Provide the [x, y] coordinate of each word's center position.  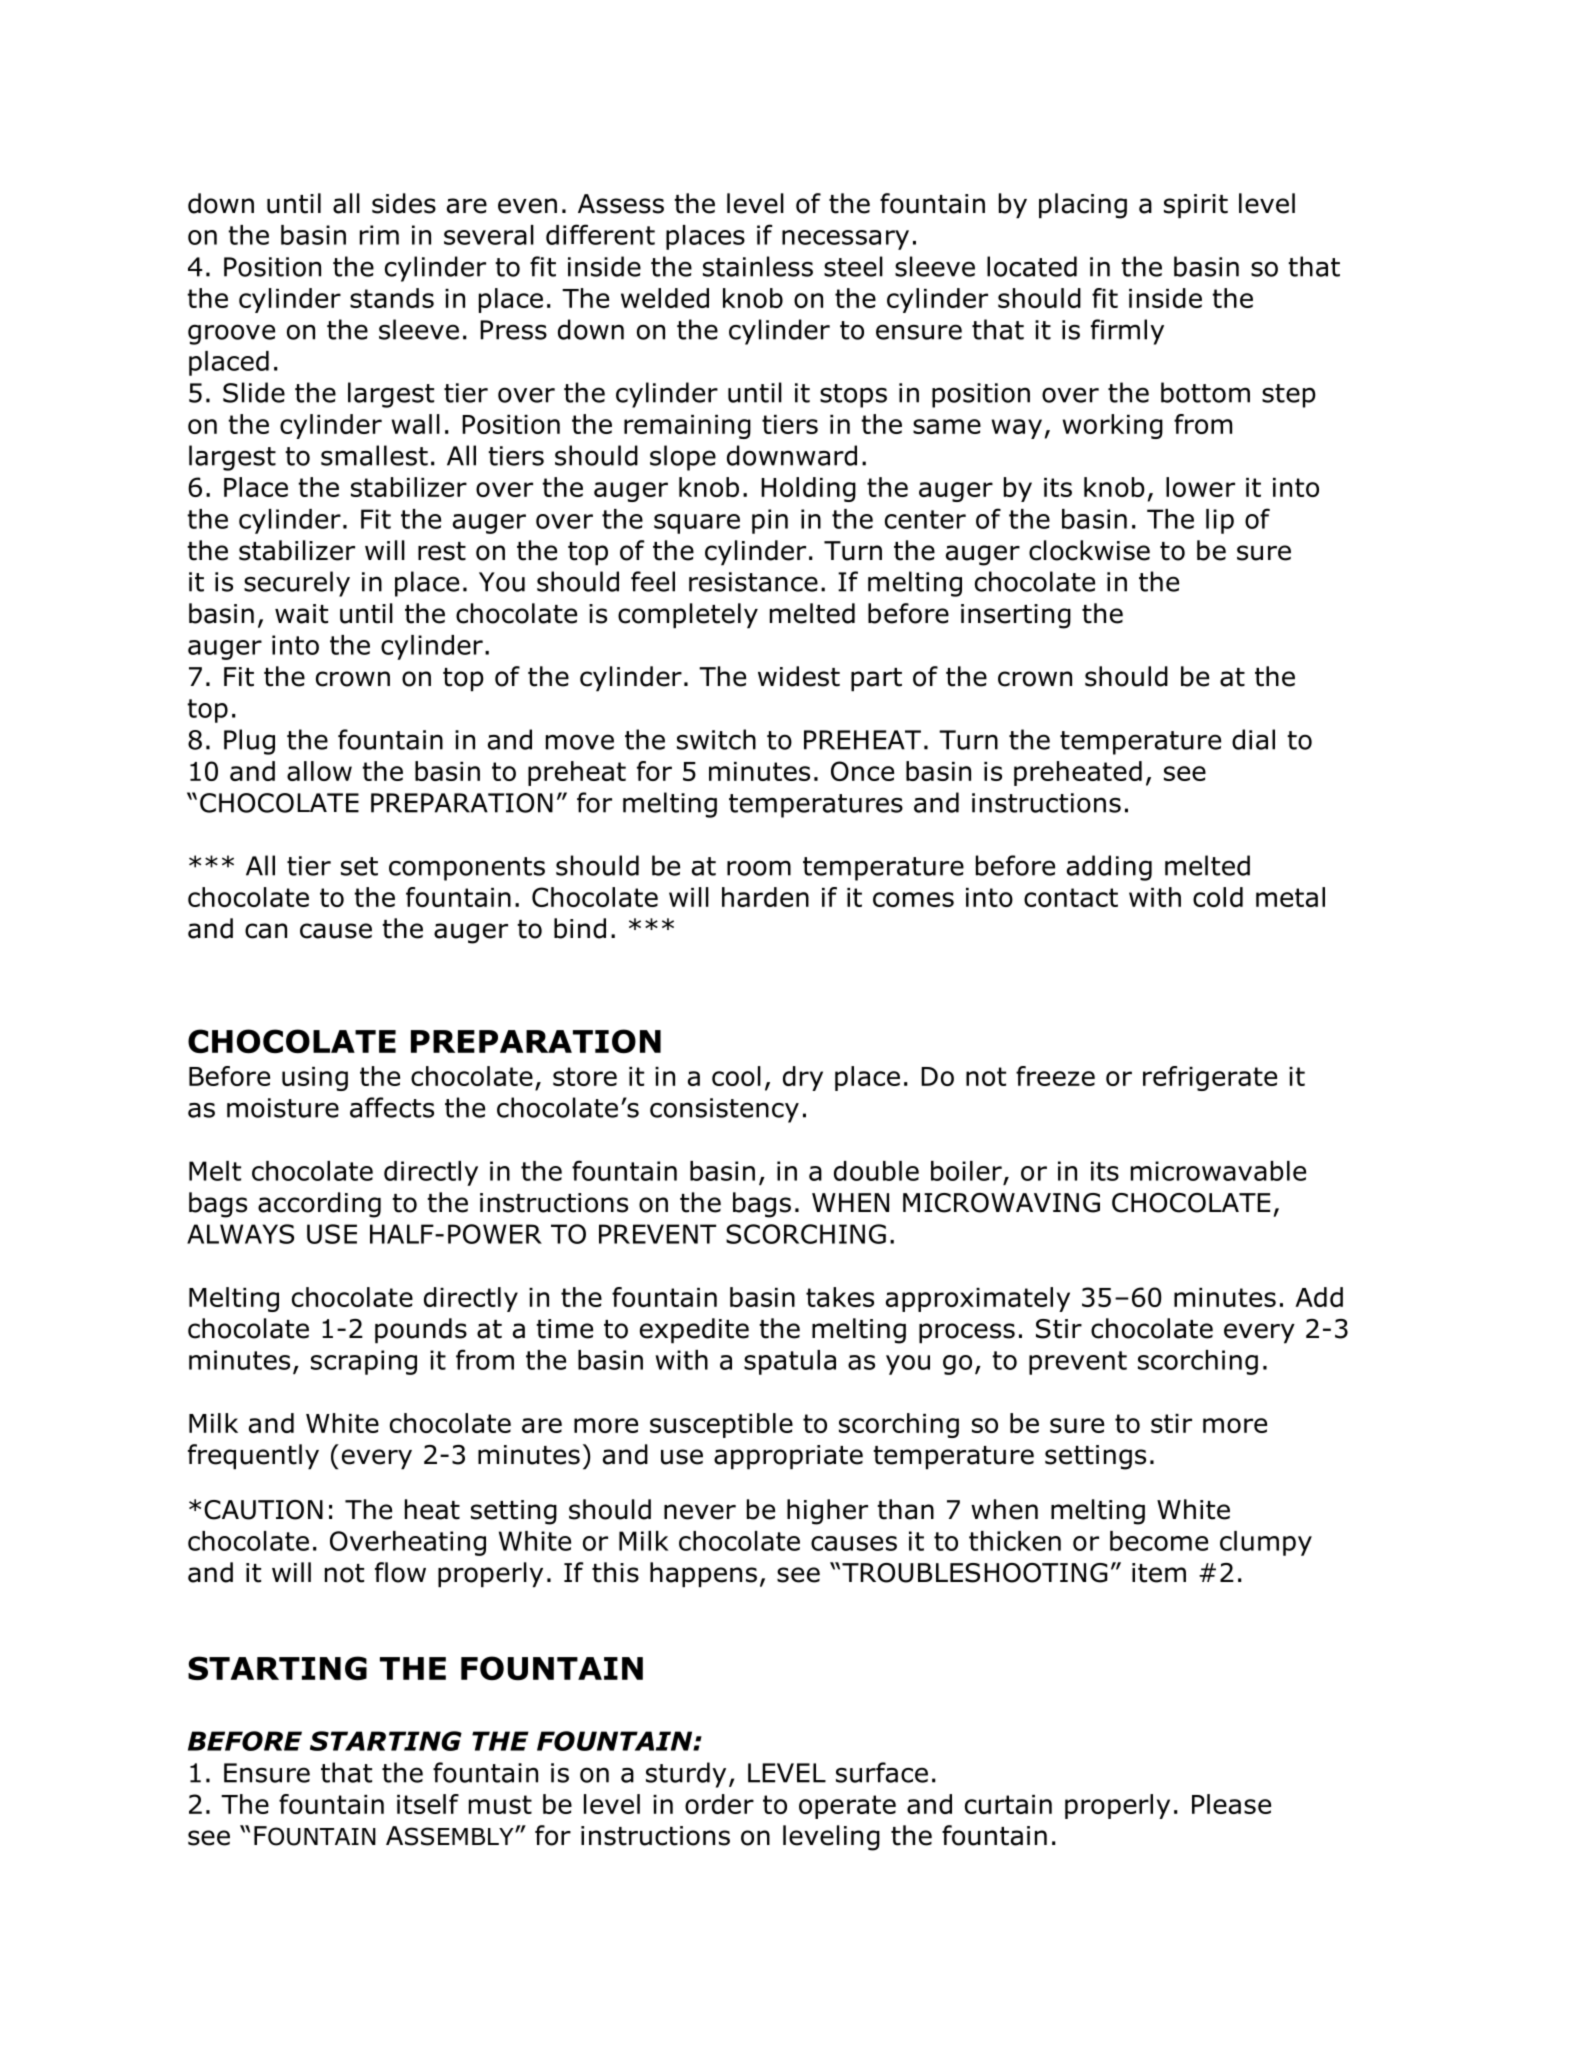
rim [379, 235]
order [719, 1804]
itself [428, 1804]
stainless [758, 266]
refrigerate [1210, 1078]
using [315, 1079]
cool [736, 1076]
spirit [1196, 206]
